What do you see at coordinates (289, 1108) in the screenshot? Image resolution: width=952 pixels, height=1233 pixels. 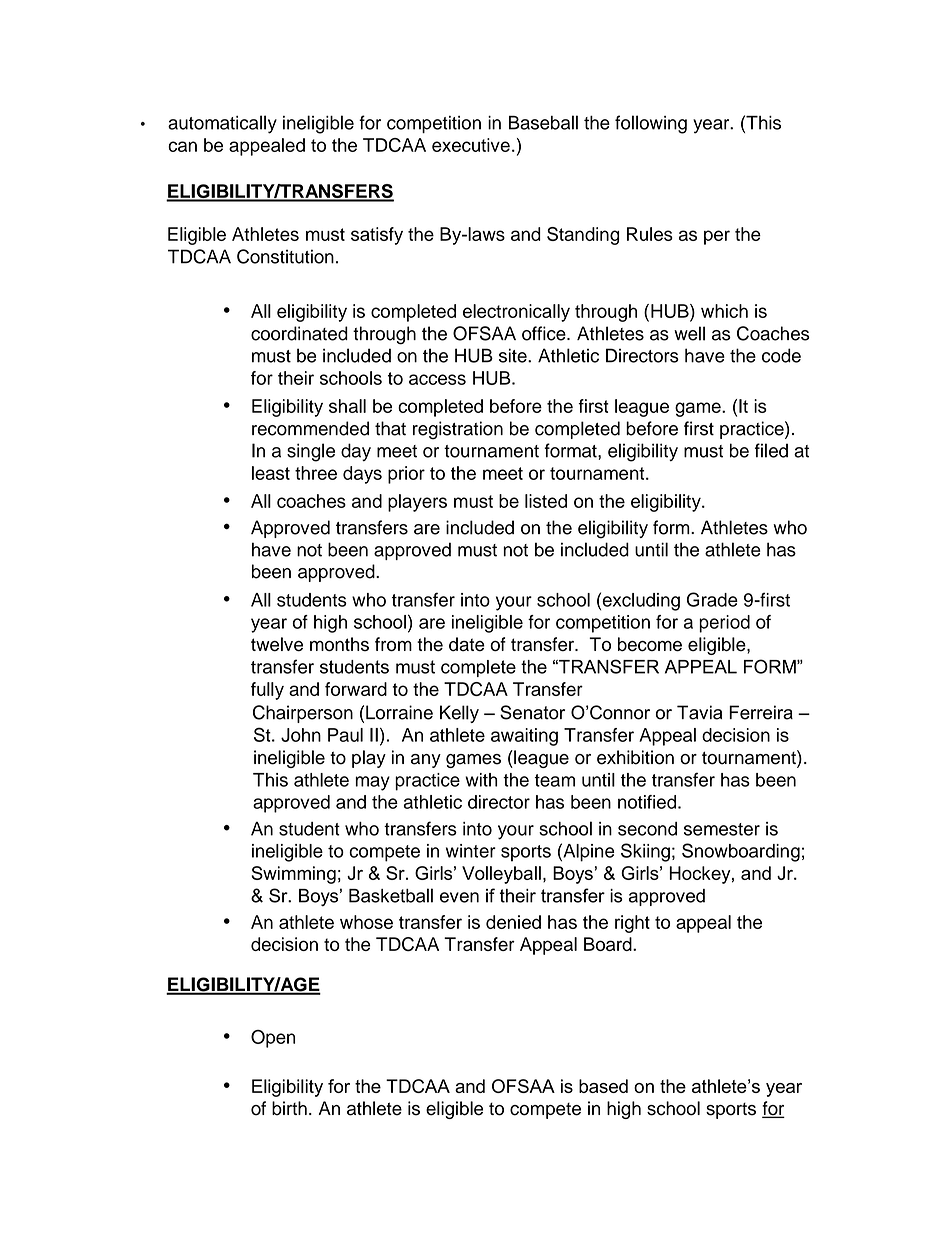 I see `birth` at bounding box center [289, 1108].
